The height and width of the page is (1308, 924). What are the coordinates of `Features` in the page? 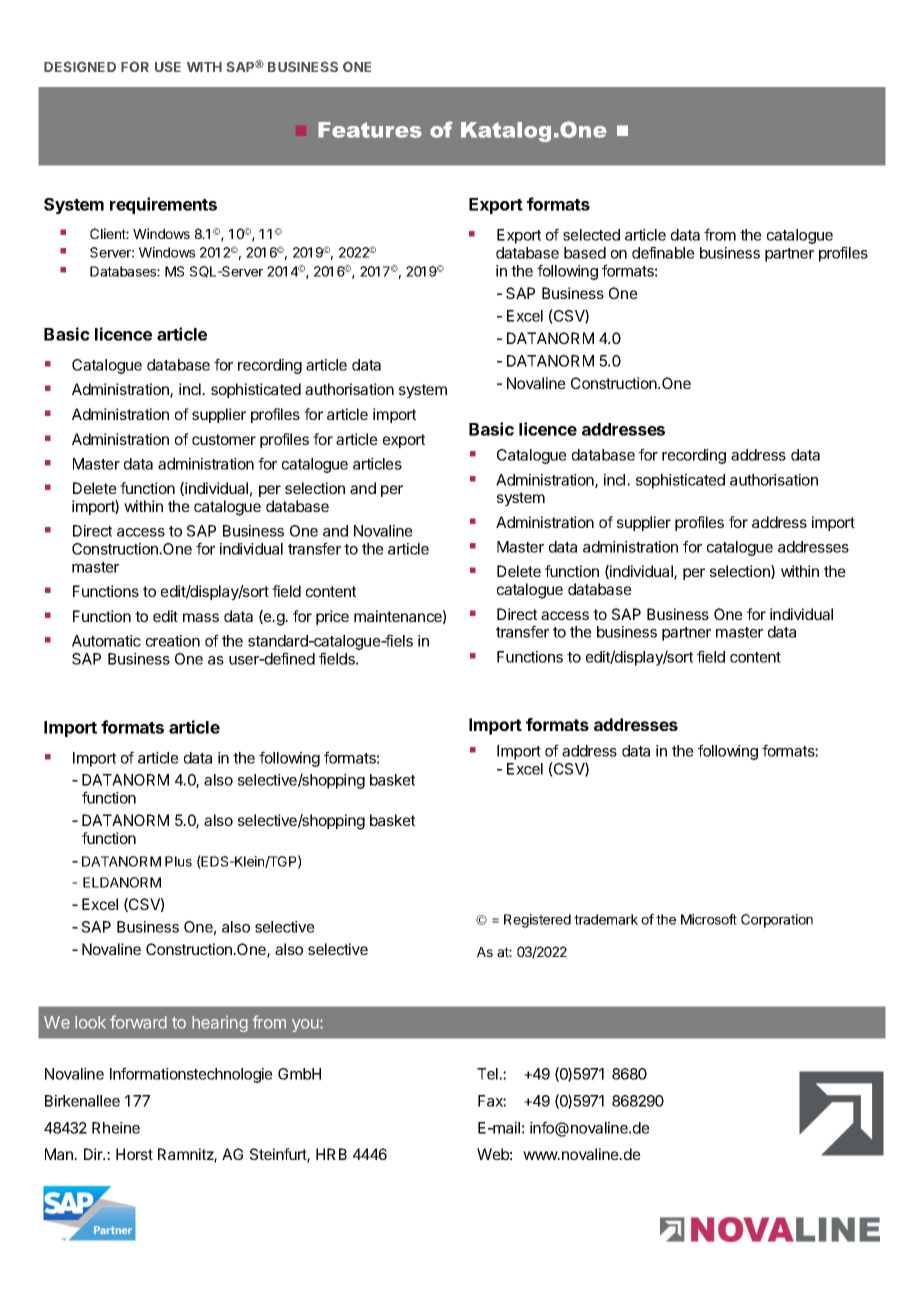 It's located at (370, 130).
